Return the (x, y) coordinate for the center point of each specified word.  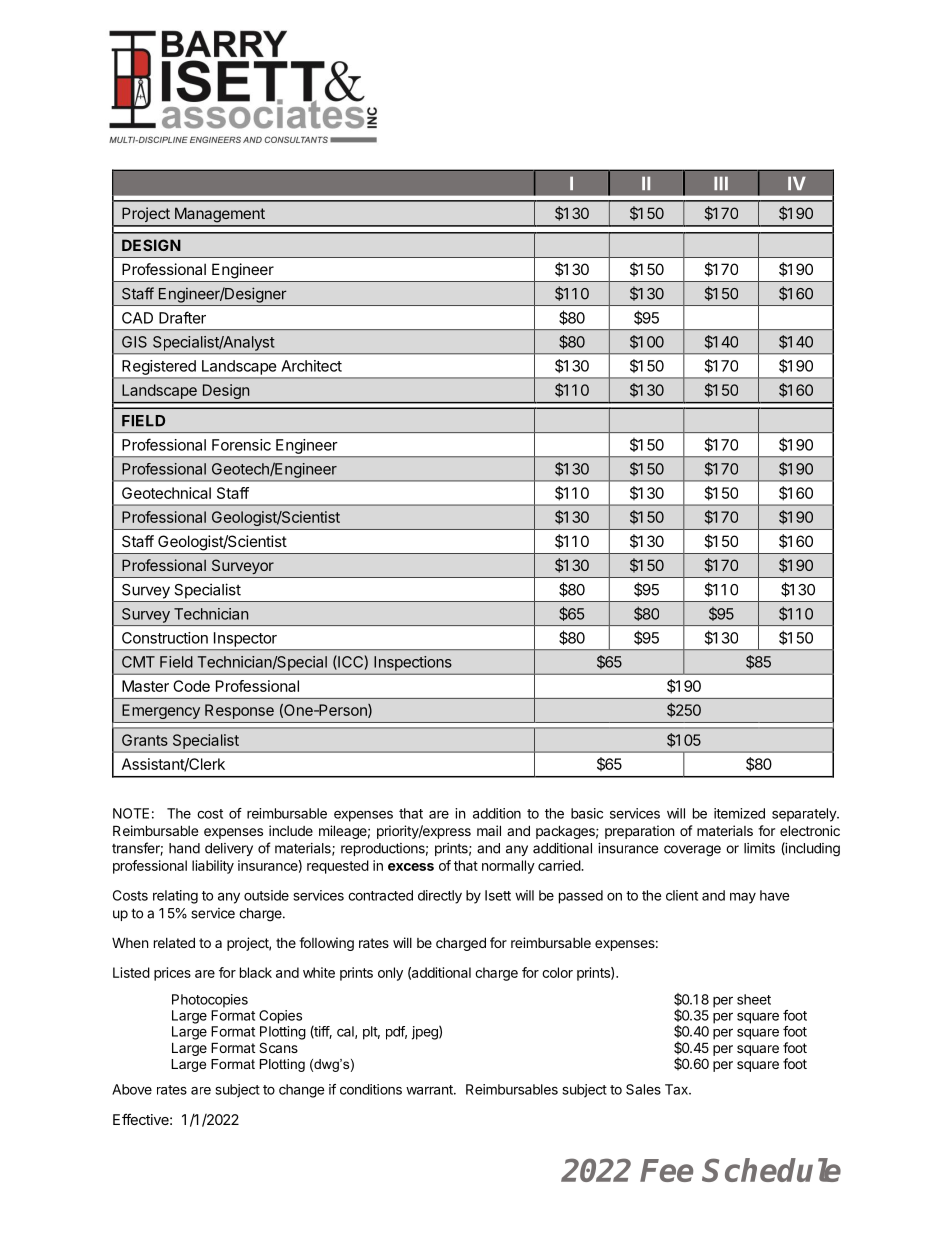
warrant (430, 1090)
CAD (137, 318)
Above (132, 1089)
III (721, 183)
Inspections (412, 663)
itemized (739, 813)
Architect (311, 366)
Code (191, 686)
